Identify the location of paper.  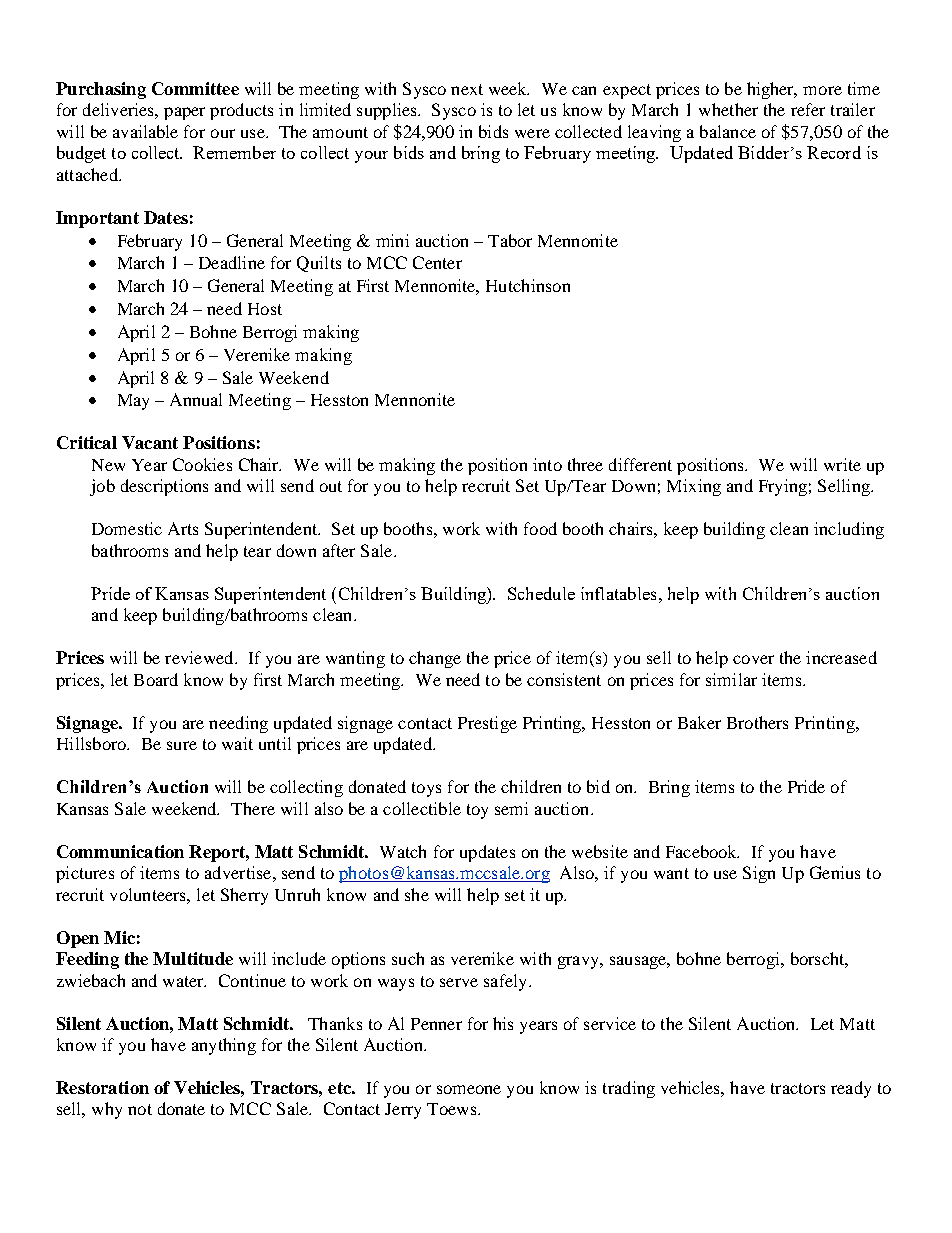
(184, 113).
